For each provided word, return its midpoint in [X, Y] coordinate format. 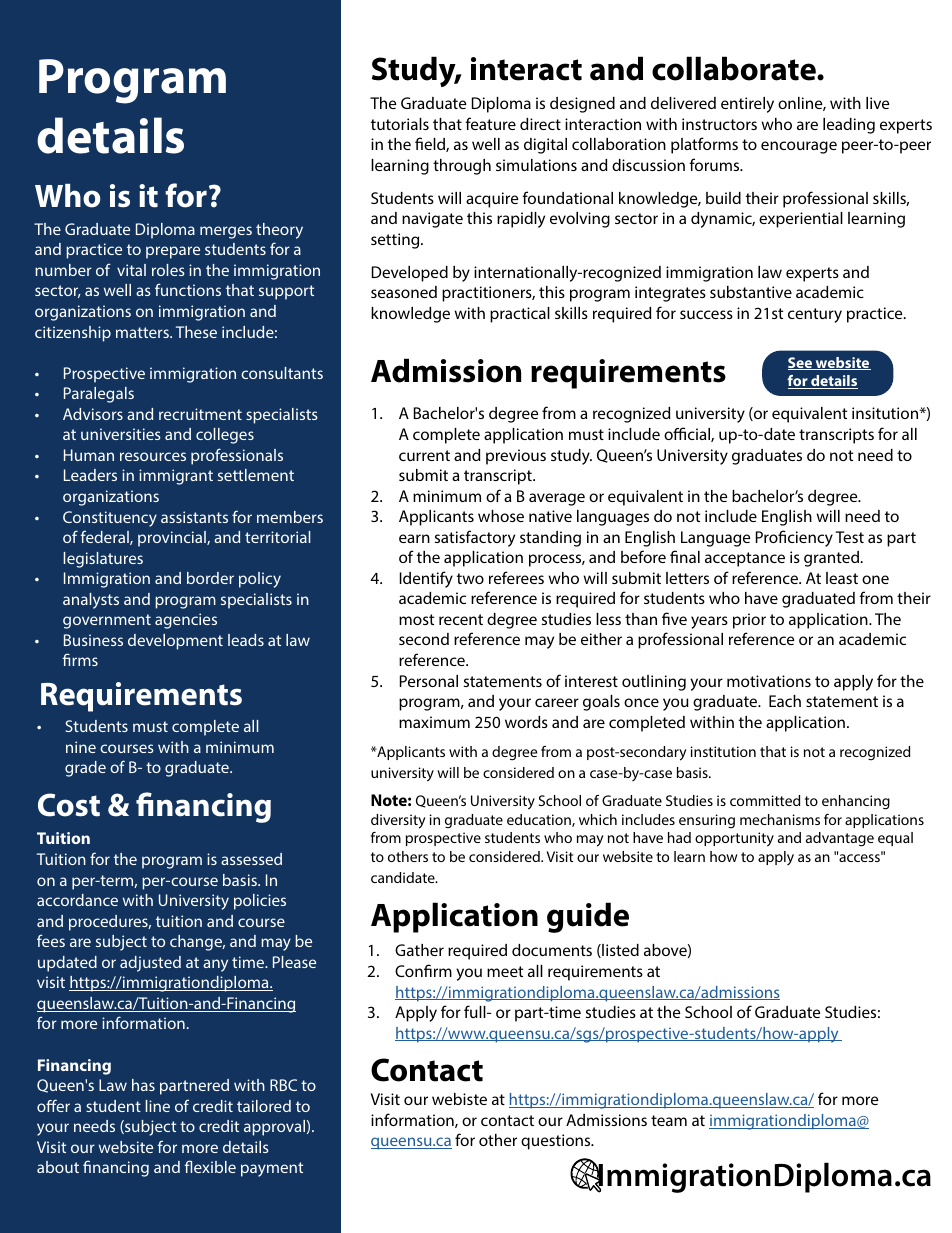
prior [749, 621]
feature [490, 123]
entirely [747, 105]
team [669, 1120]
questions [557, 1142]
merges [226, 232]
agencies [186, 621]
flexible [210, 1166]
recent [461, 619]
